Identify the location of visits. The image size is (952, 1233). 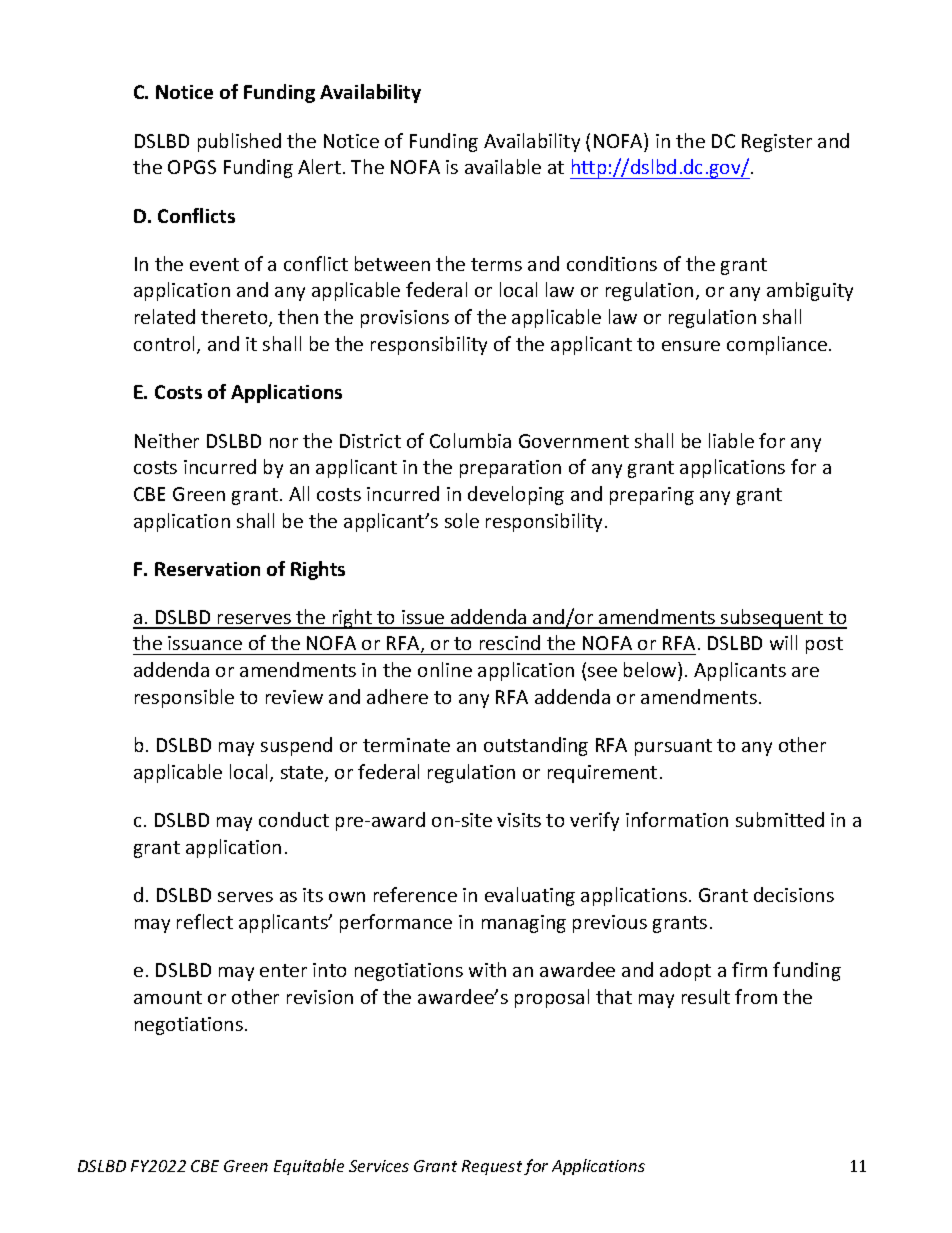
(519, 820).
